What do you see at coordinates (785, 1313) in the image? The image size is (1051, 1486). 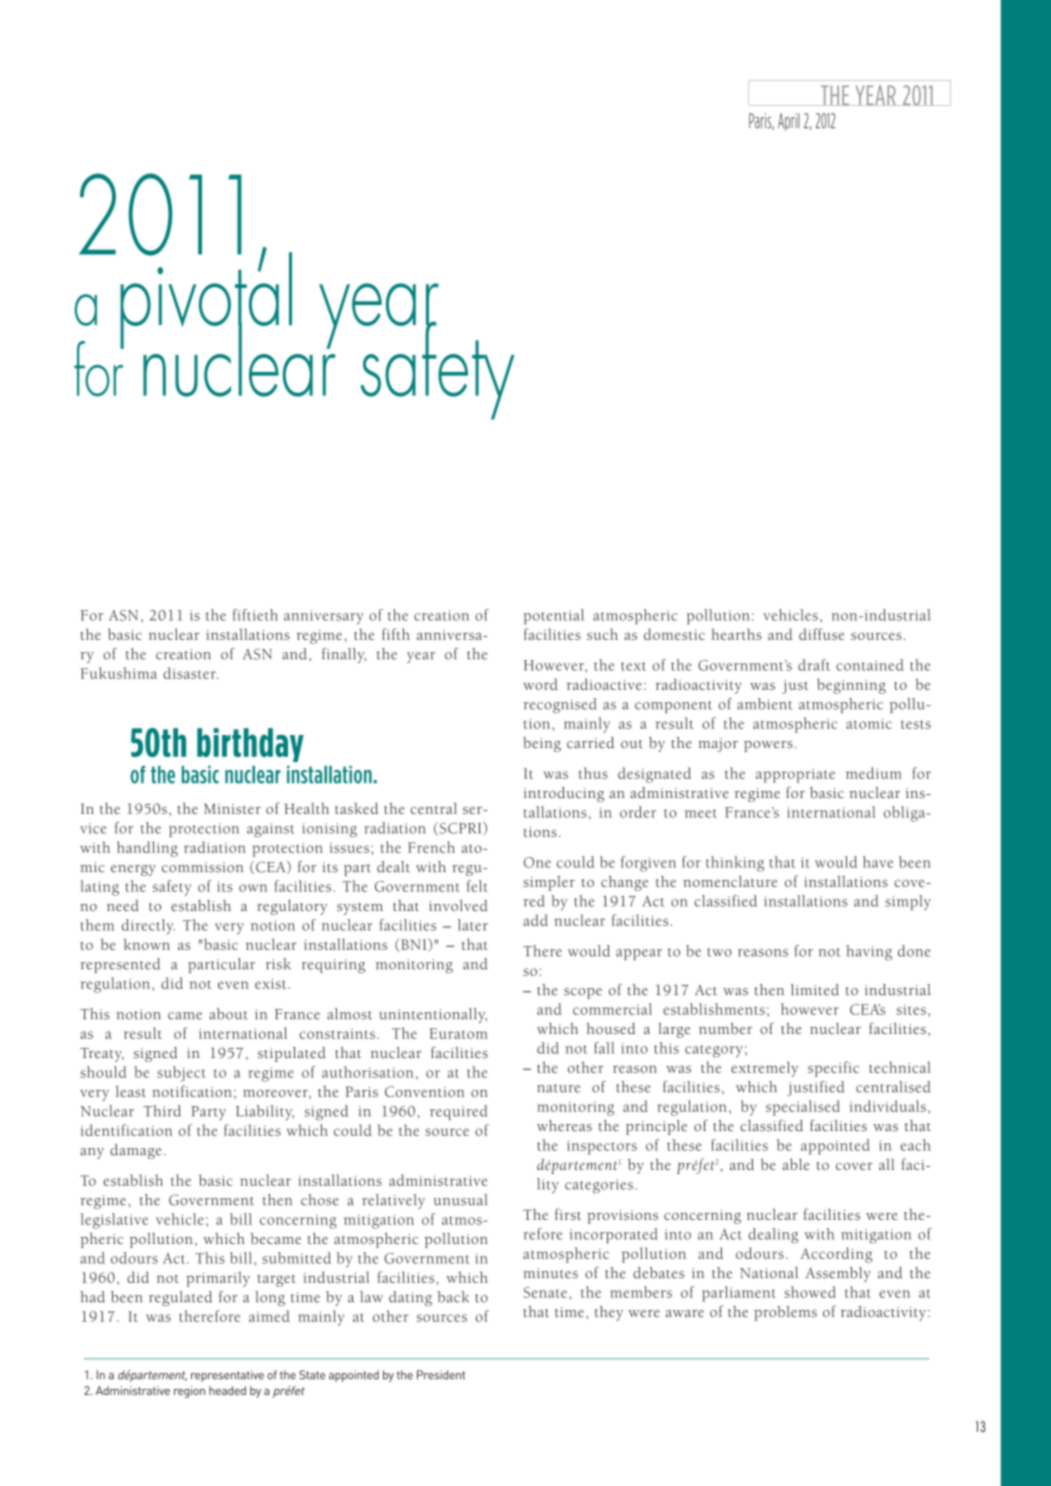 I see `problems` at bounding box center [785, 1313].
